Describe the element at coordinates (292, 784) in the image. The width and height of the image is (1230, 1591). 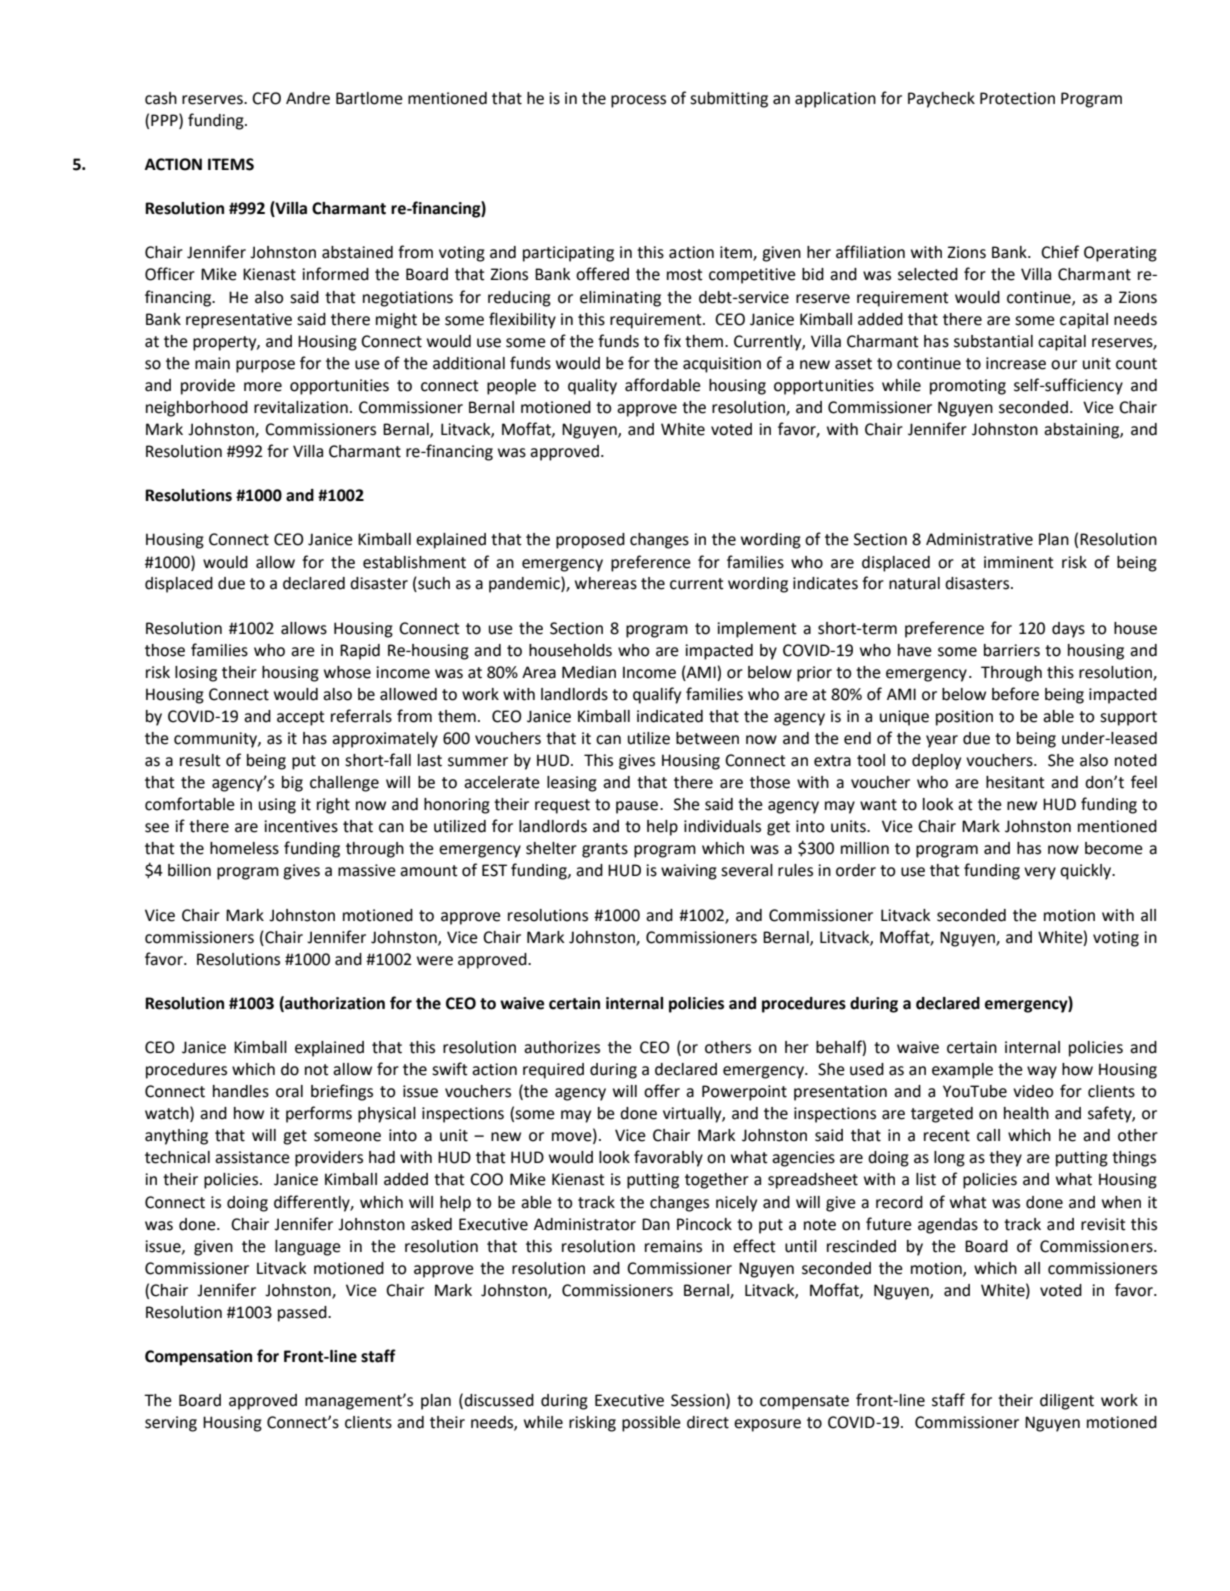
I see `big` at that location.
